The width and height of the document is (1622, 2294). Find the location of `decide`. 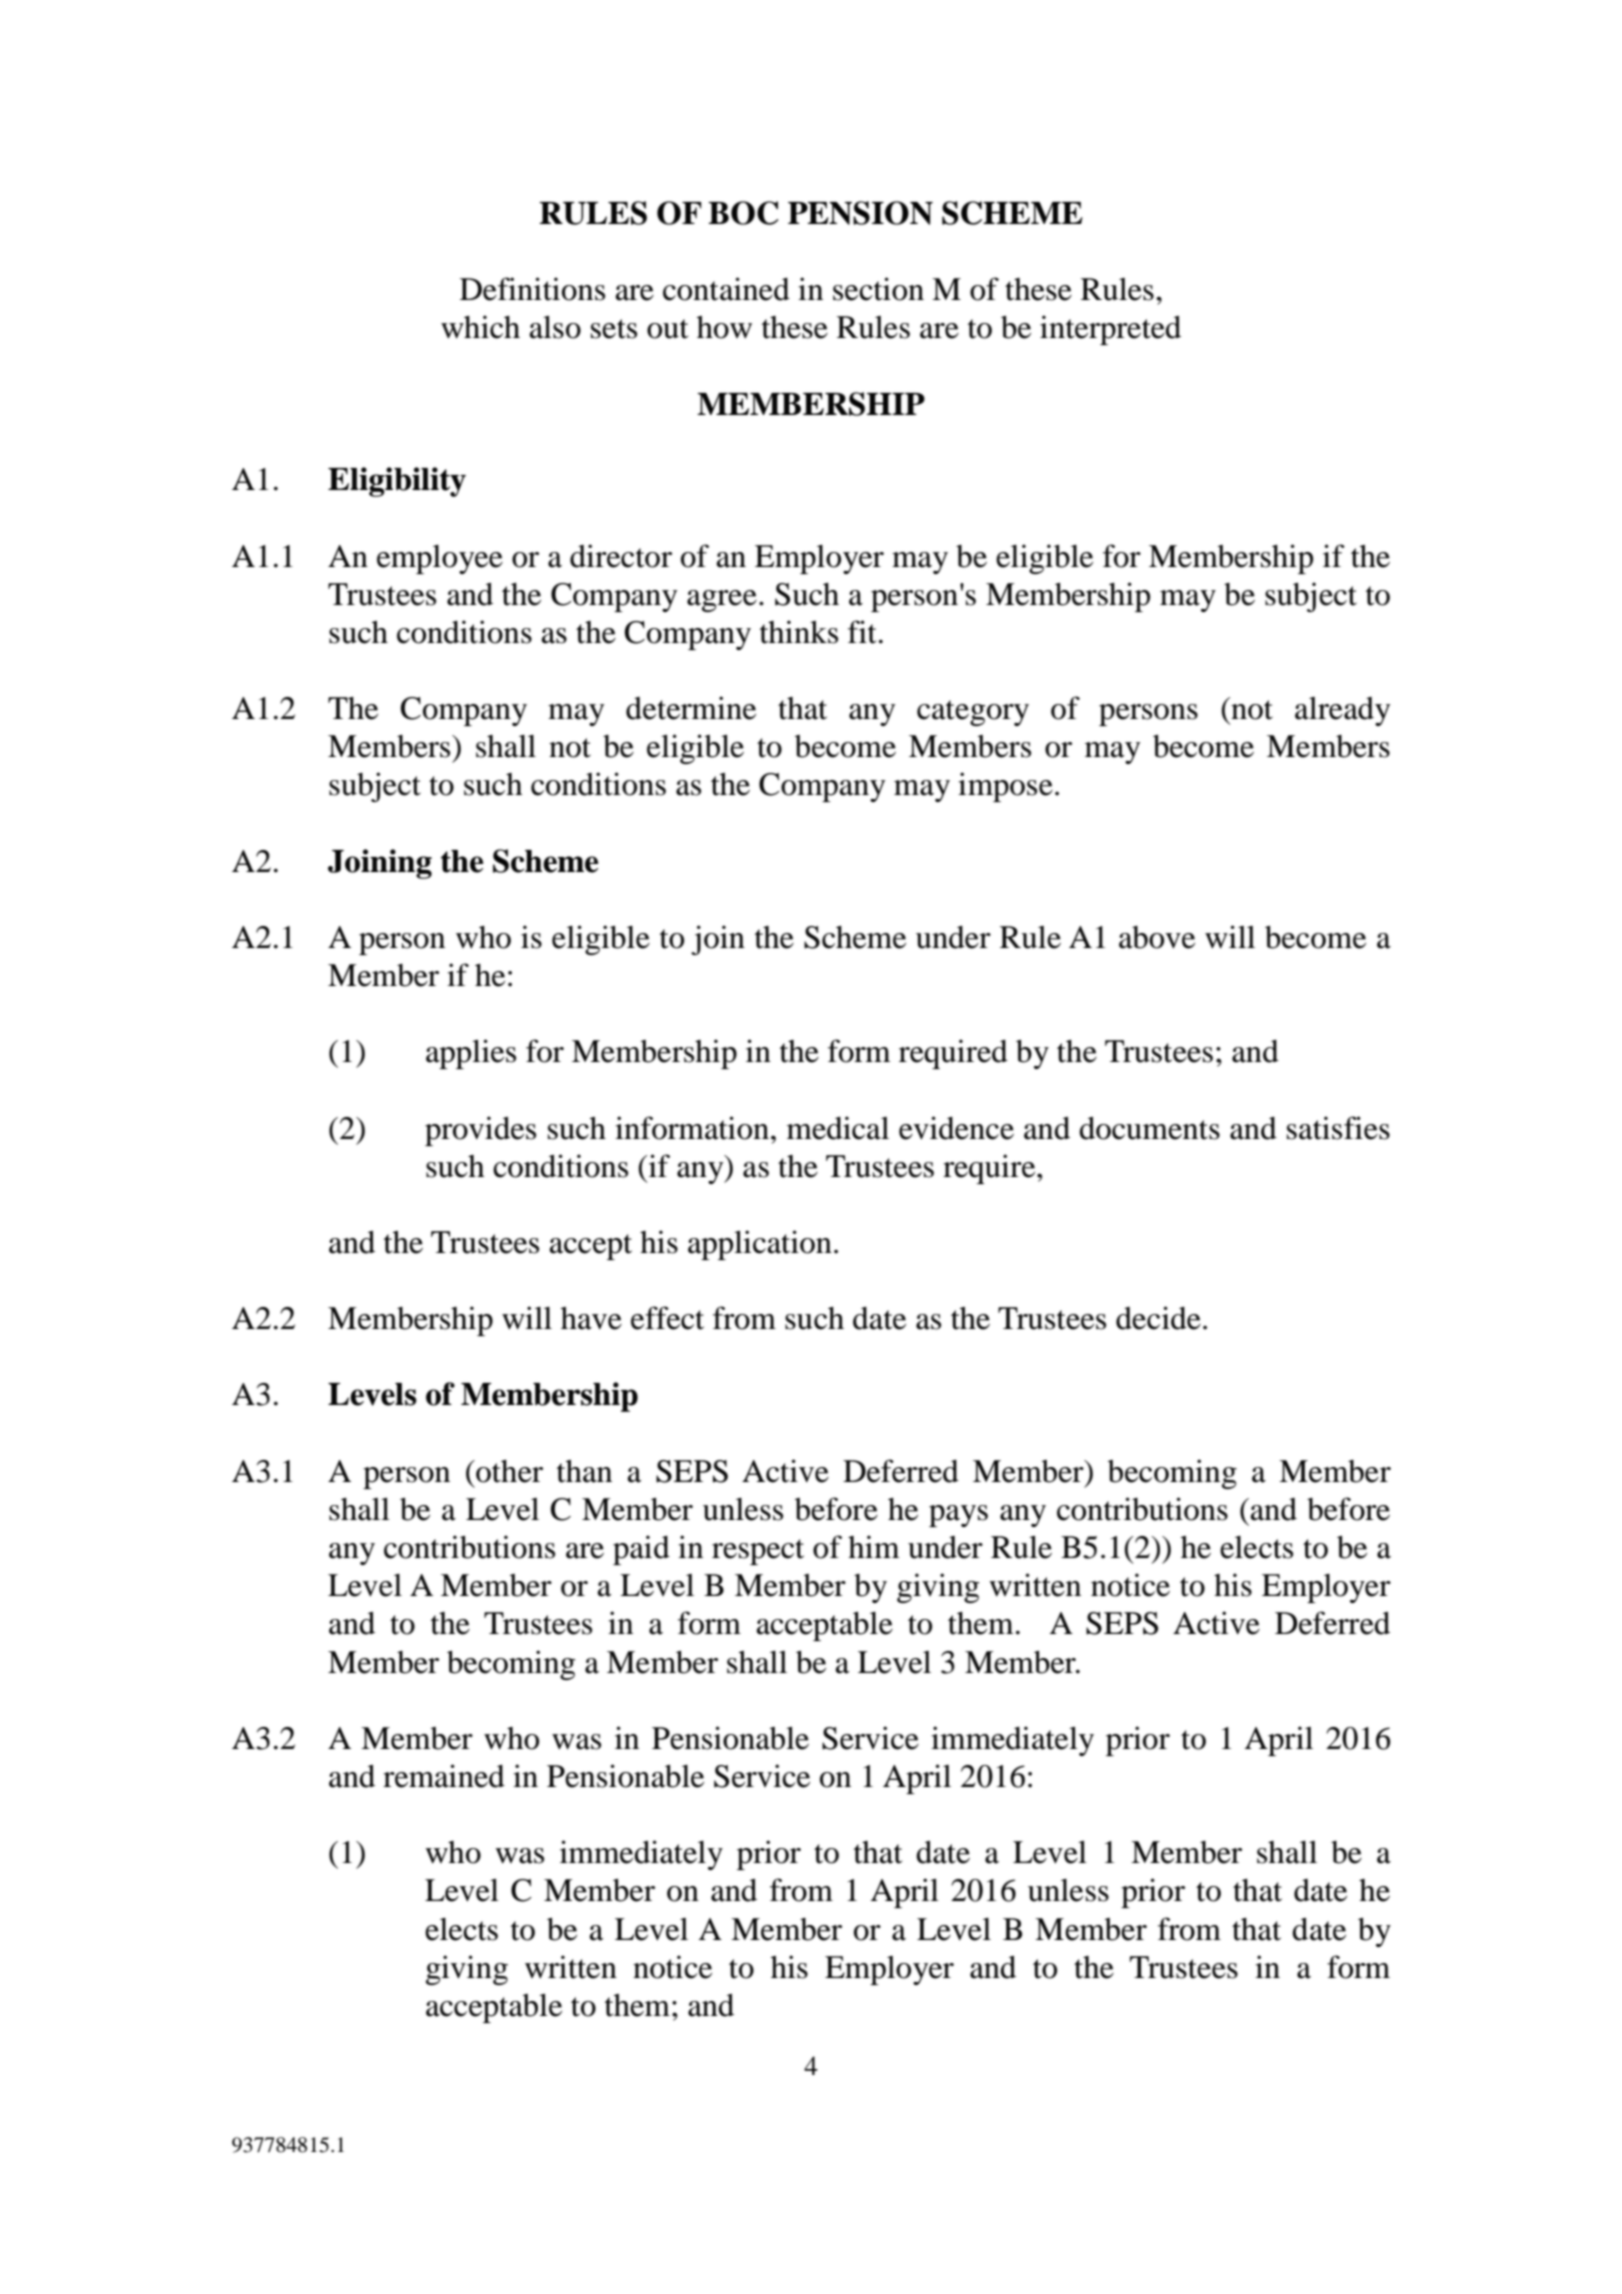

decide is located at coordinates (1158, 1318).
